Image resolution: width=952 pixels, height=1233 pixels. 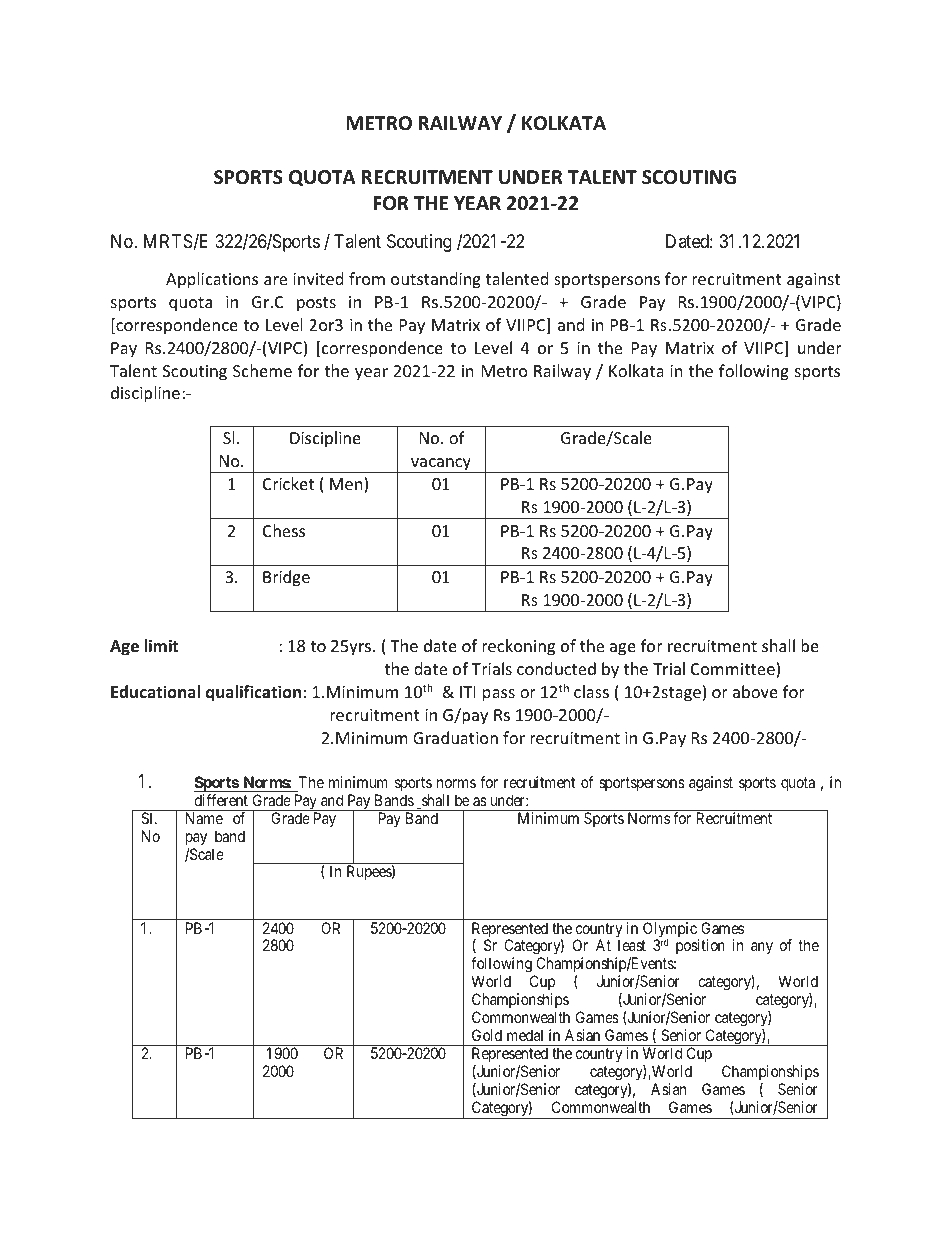 I want to click on from, so click(x=367, y=278).
